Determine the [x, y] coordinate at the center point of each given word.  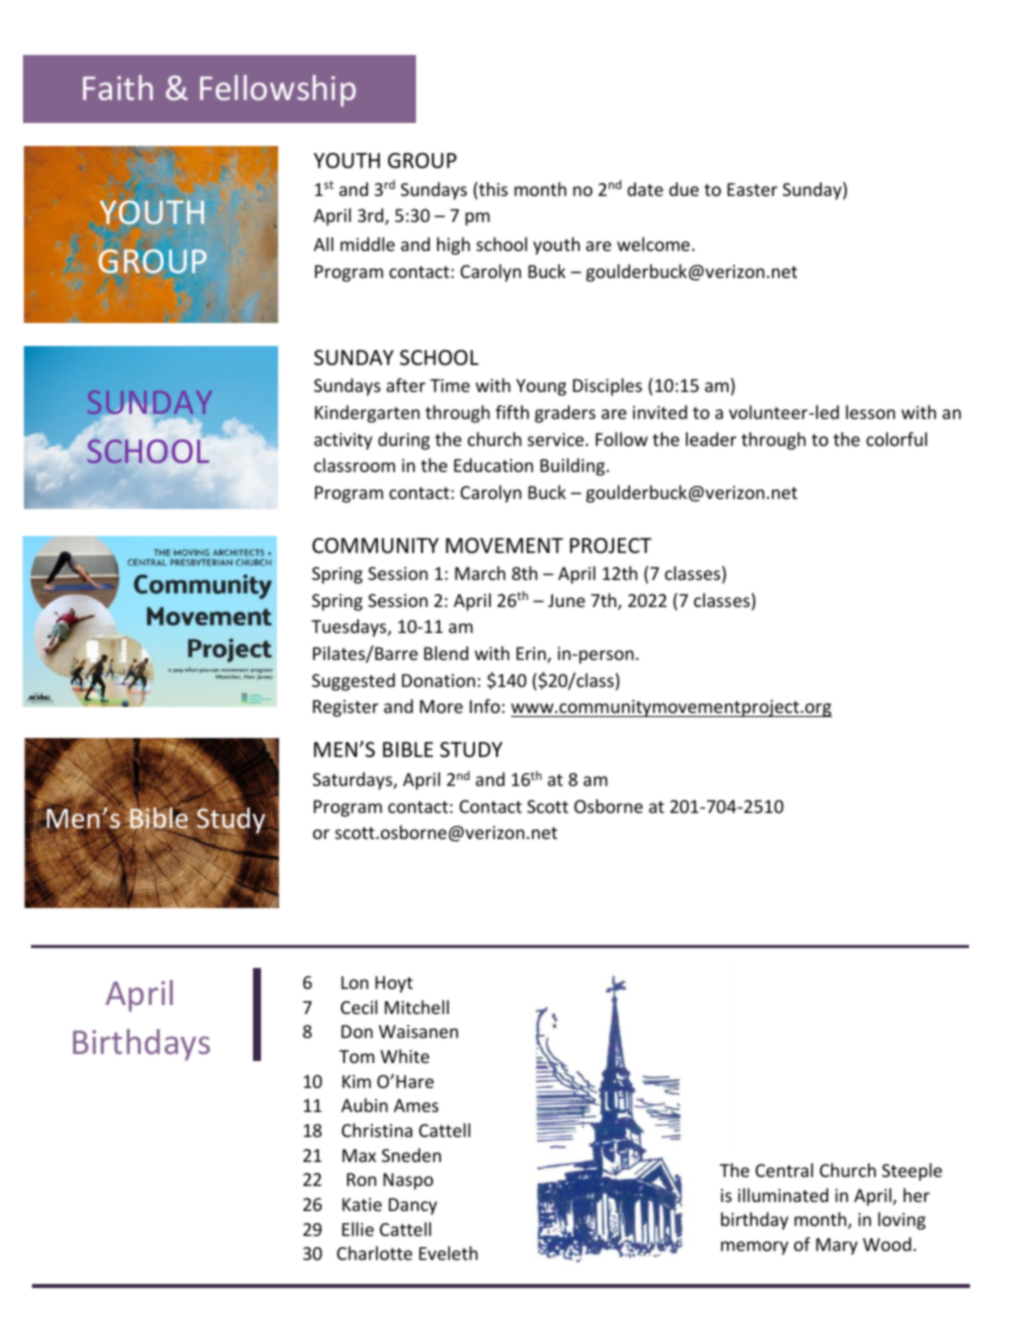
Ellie [358, 1229]
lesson [870, 412]
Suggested [353, 682]
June [566, 600]
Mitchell [417, 1007]
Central [784, 1170]
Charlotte [374, 1253]
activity [343, 441]
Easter [752, 189]
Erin [532, 655]
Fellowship [278, 91]
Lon [354, 982]
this [492, 189]
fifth [512, 412]
